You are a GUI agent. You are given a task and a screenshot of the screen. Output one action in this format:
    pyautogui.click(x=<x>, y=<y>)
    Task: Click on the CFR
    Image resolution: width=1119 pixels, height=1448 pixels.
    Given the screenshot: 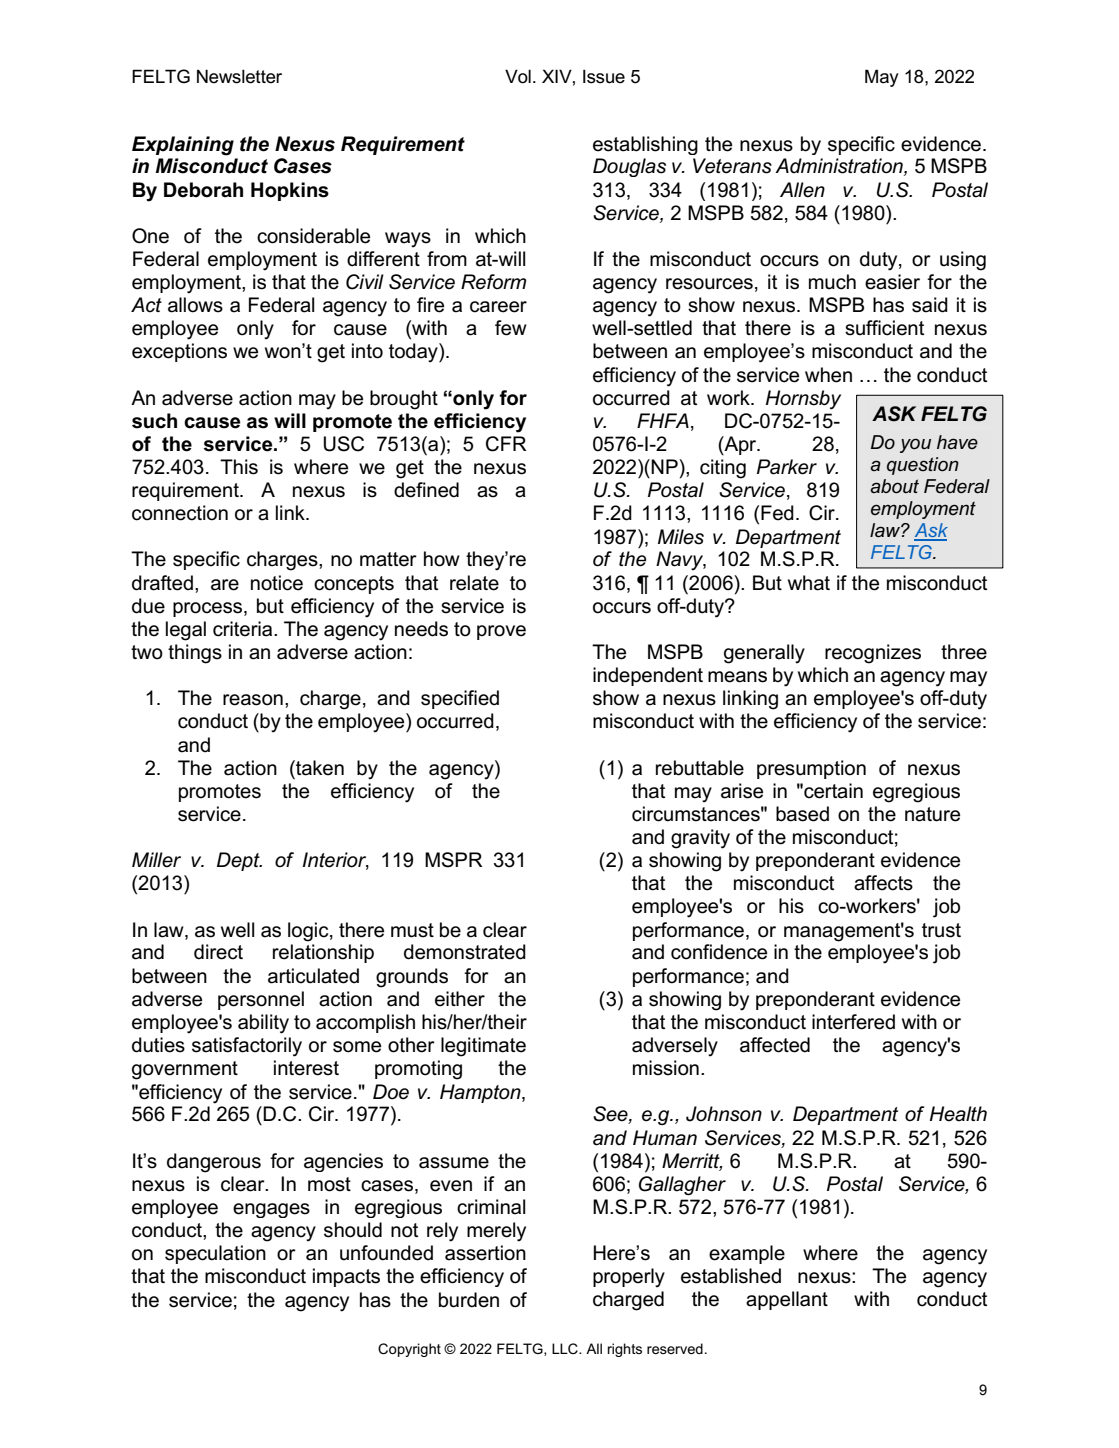 What is the action you would take?
    pyautogui.click(x=506, y=444)
